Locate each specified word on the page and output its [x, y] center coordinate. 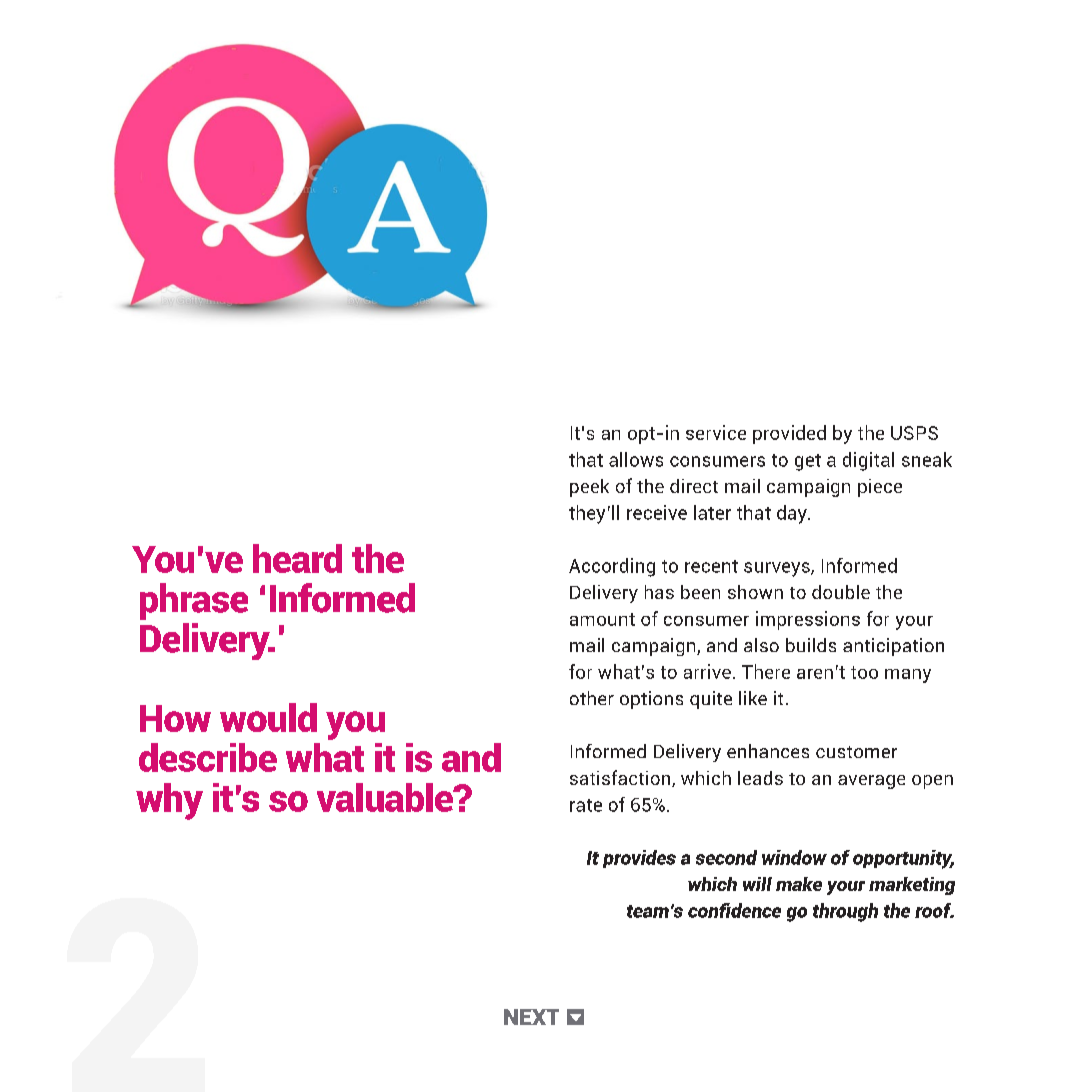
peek [589, 488]
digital [868, 461]
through [845, 912]
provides [639, 859]
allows [636, 459]
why [169, 801]
